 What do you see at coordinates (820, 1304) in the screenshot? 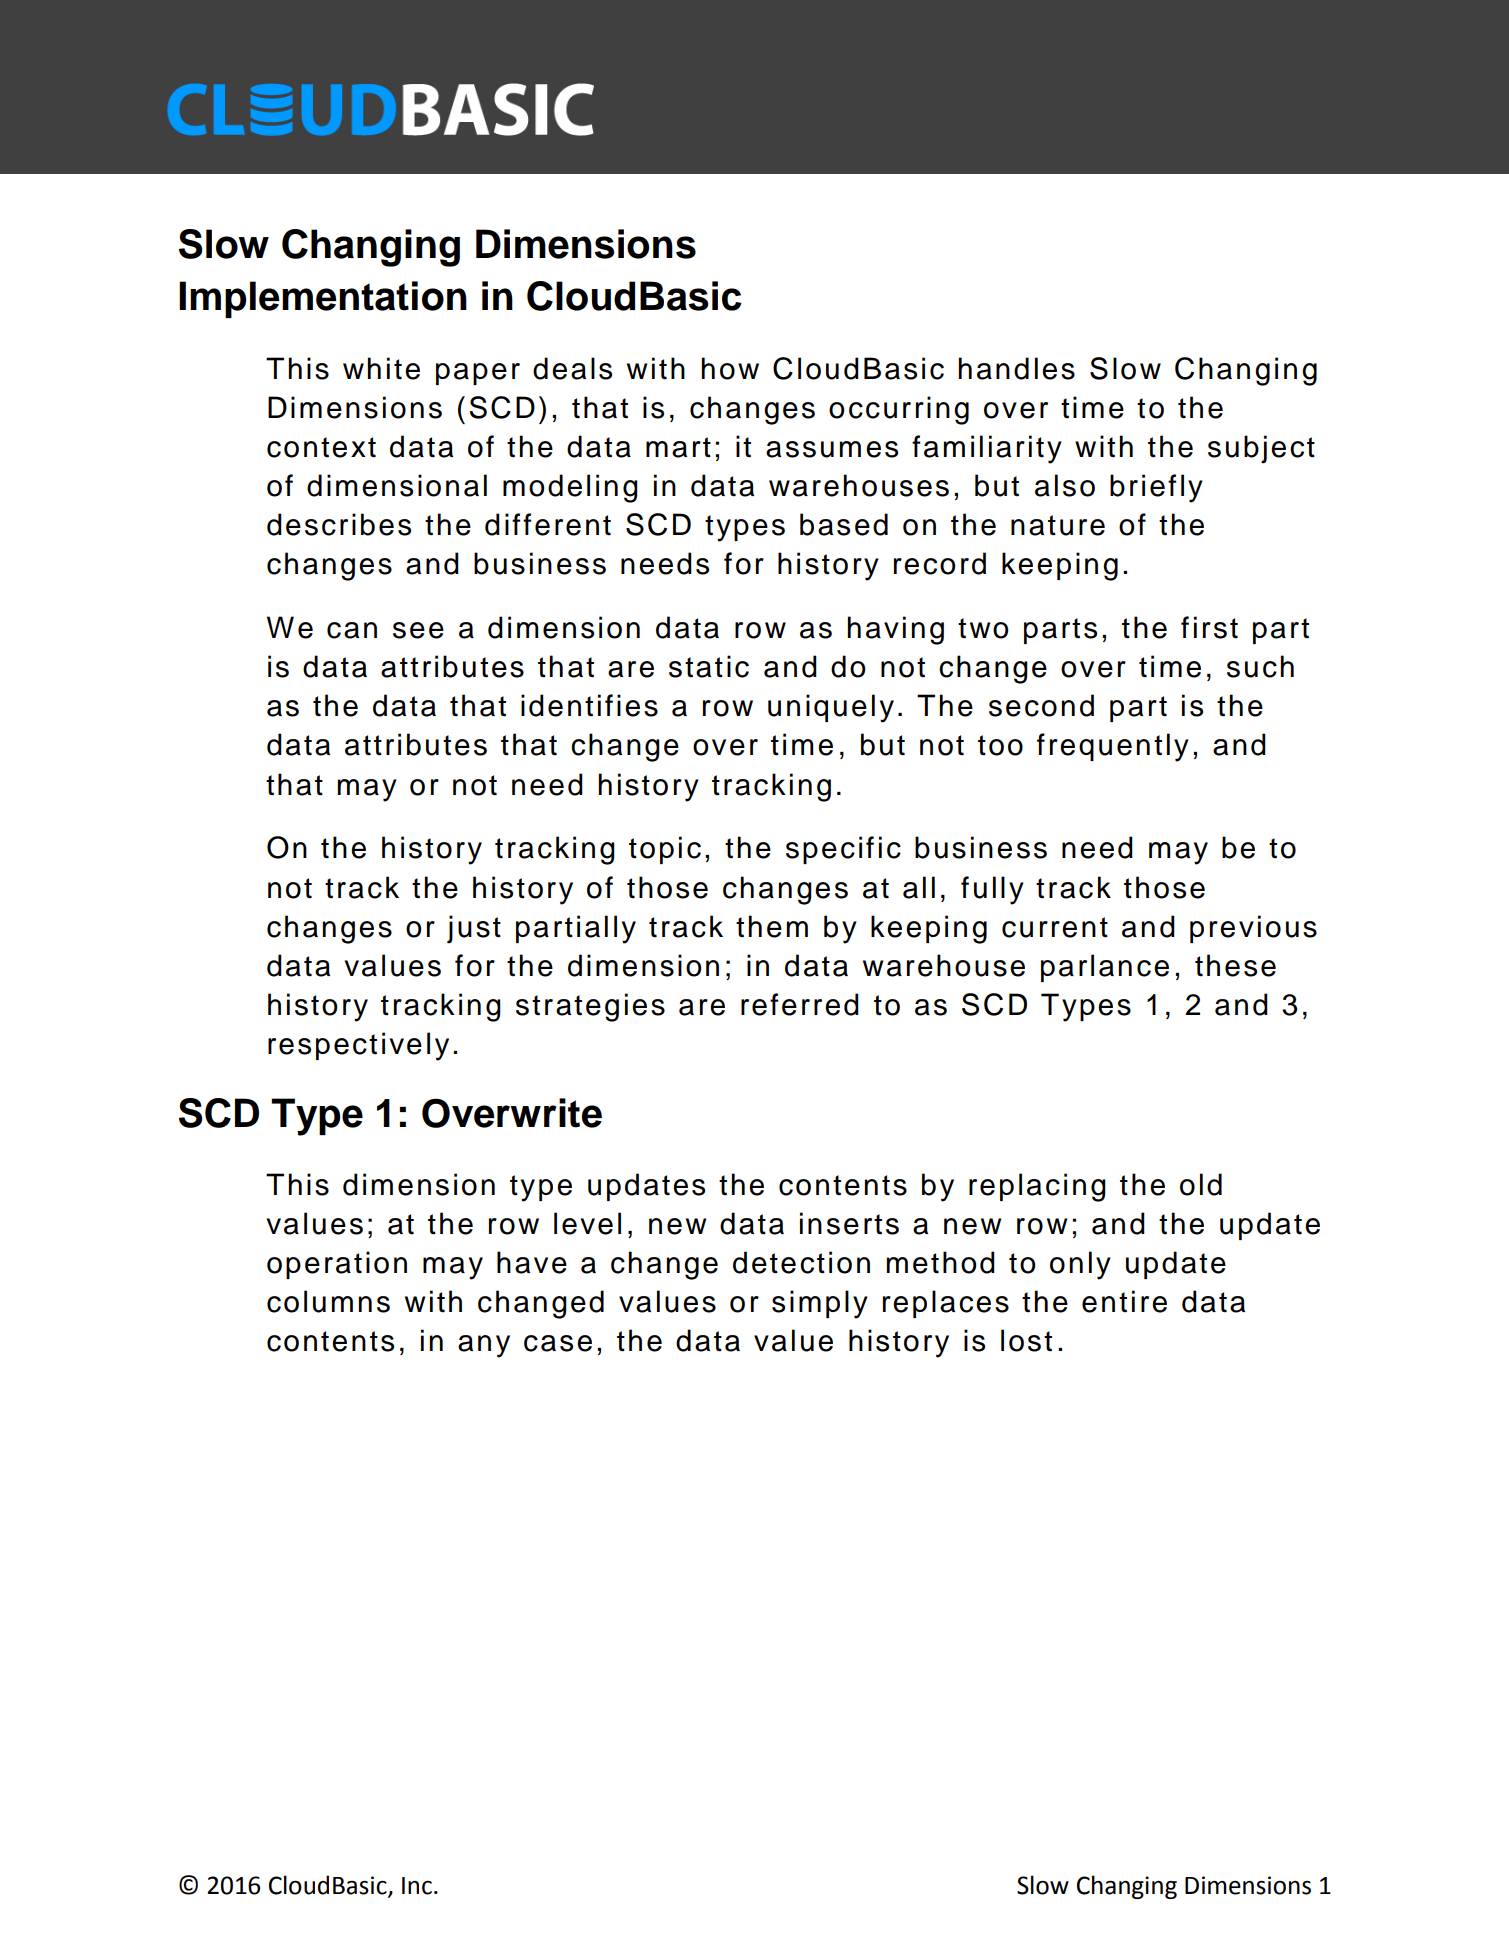
I see `simply` at bounding box center [820, 1304].
